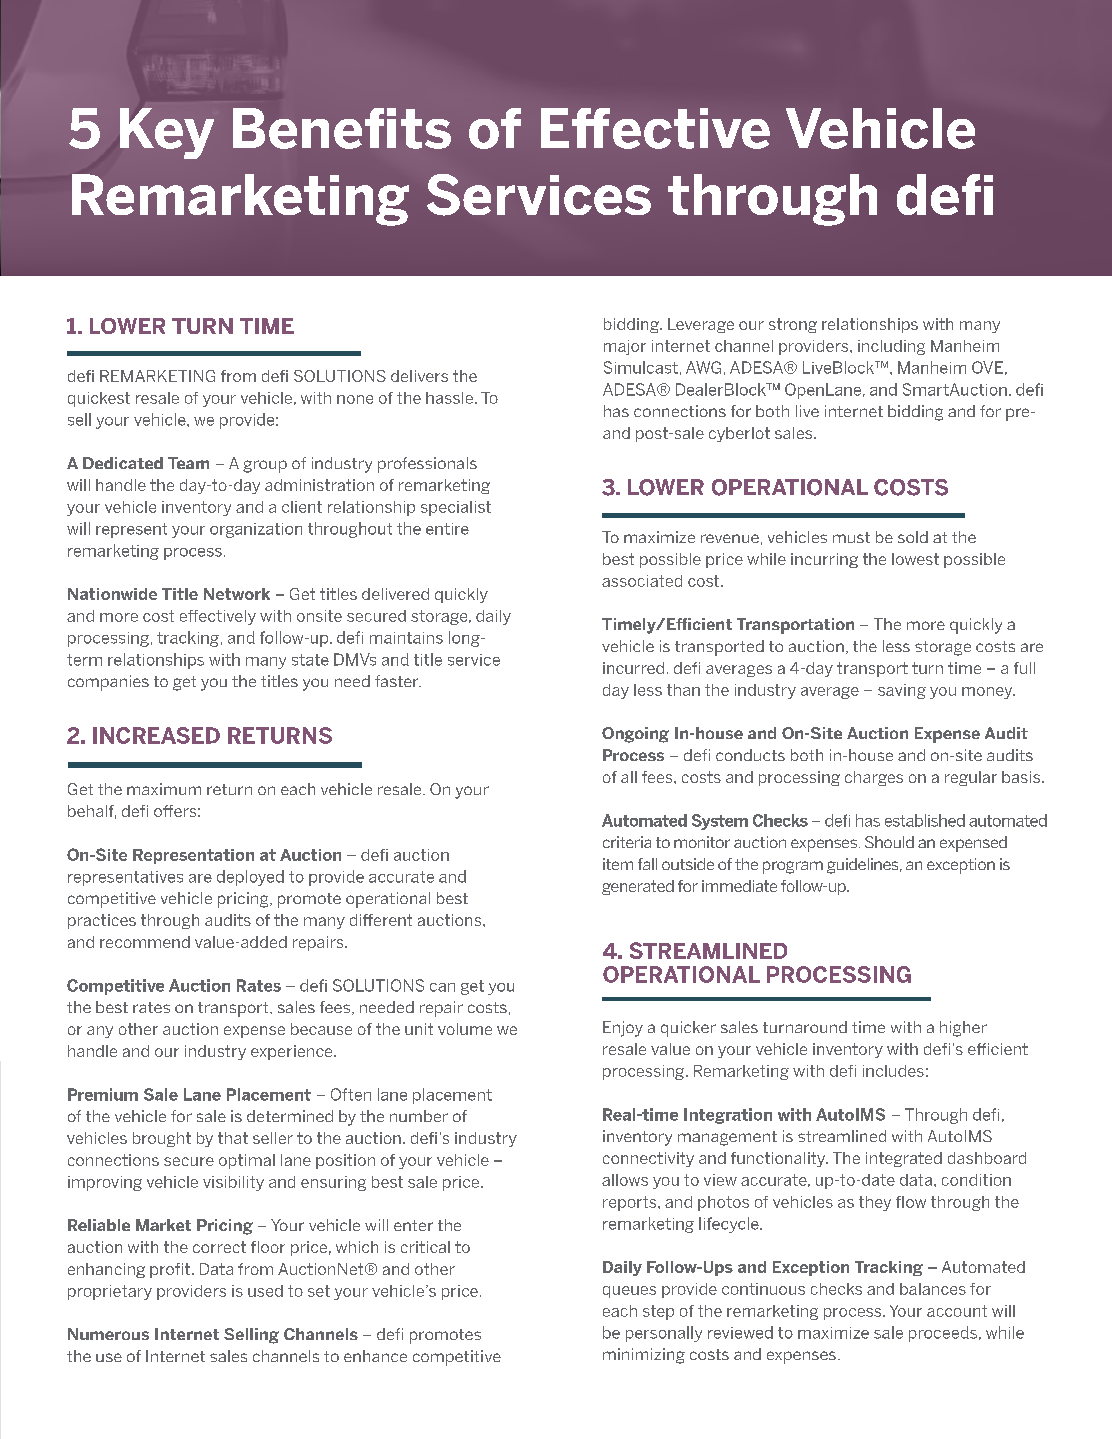 This screenshot has width=1112, height=1439. What do you see at coordinates (250, 878) in the screenshot?
I see `deployed` at bounding box center [250, 878].
